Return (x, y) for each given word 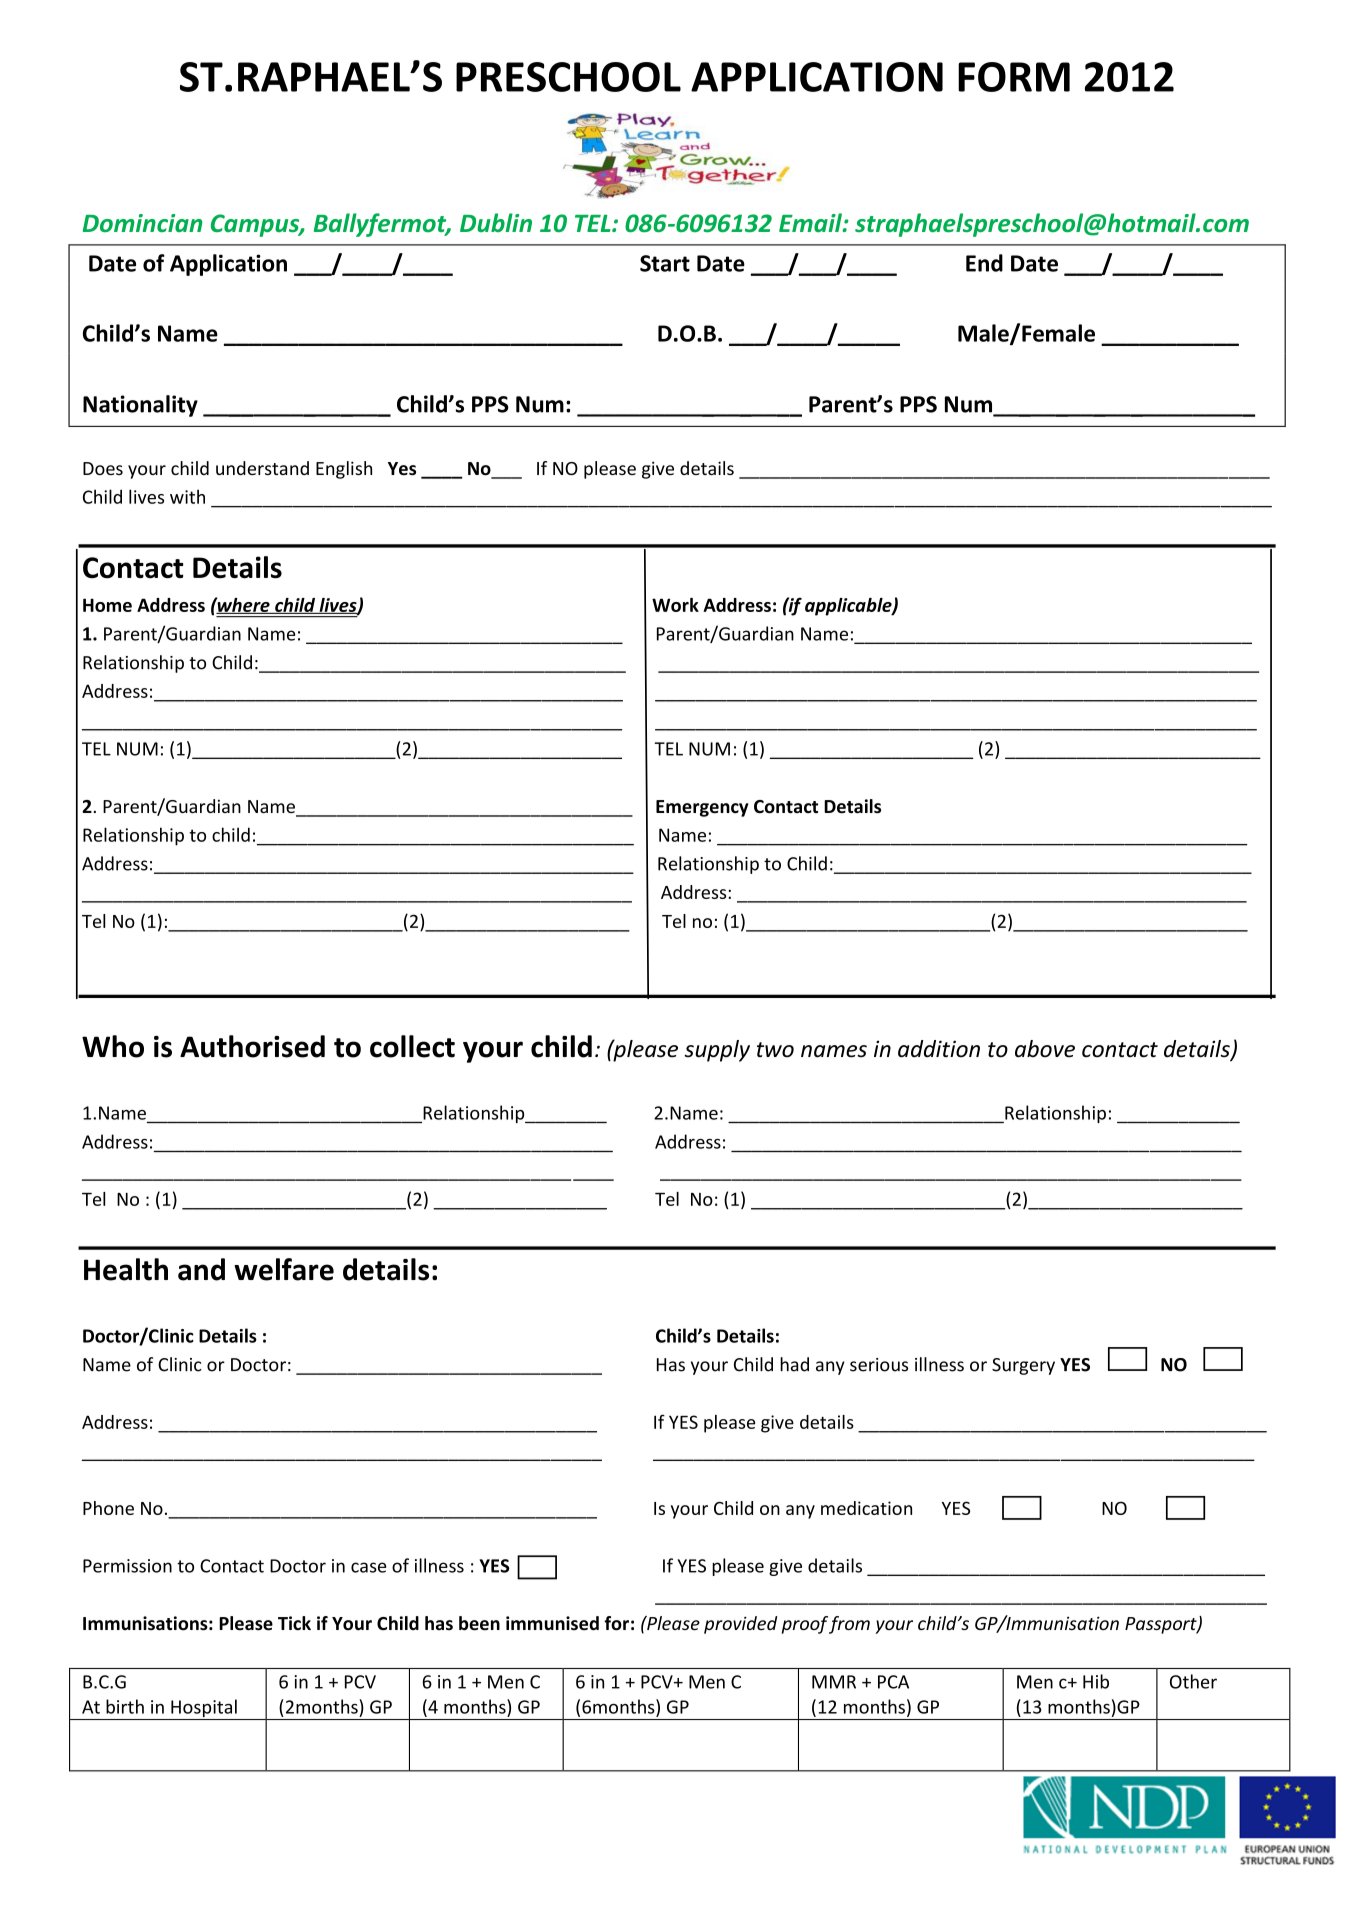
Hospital (204, 1709)
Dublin (496, 222)
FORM (1014, 77)
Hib (1096, 1681)
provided (740, 1625)
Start (665, 263)
